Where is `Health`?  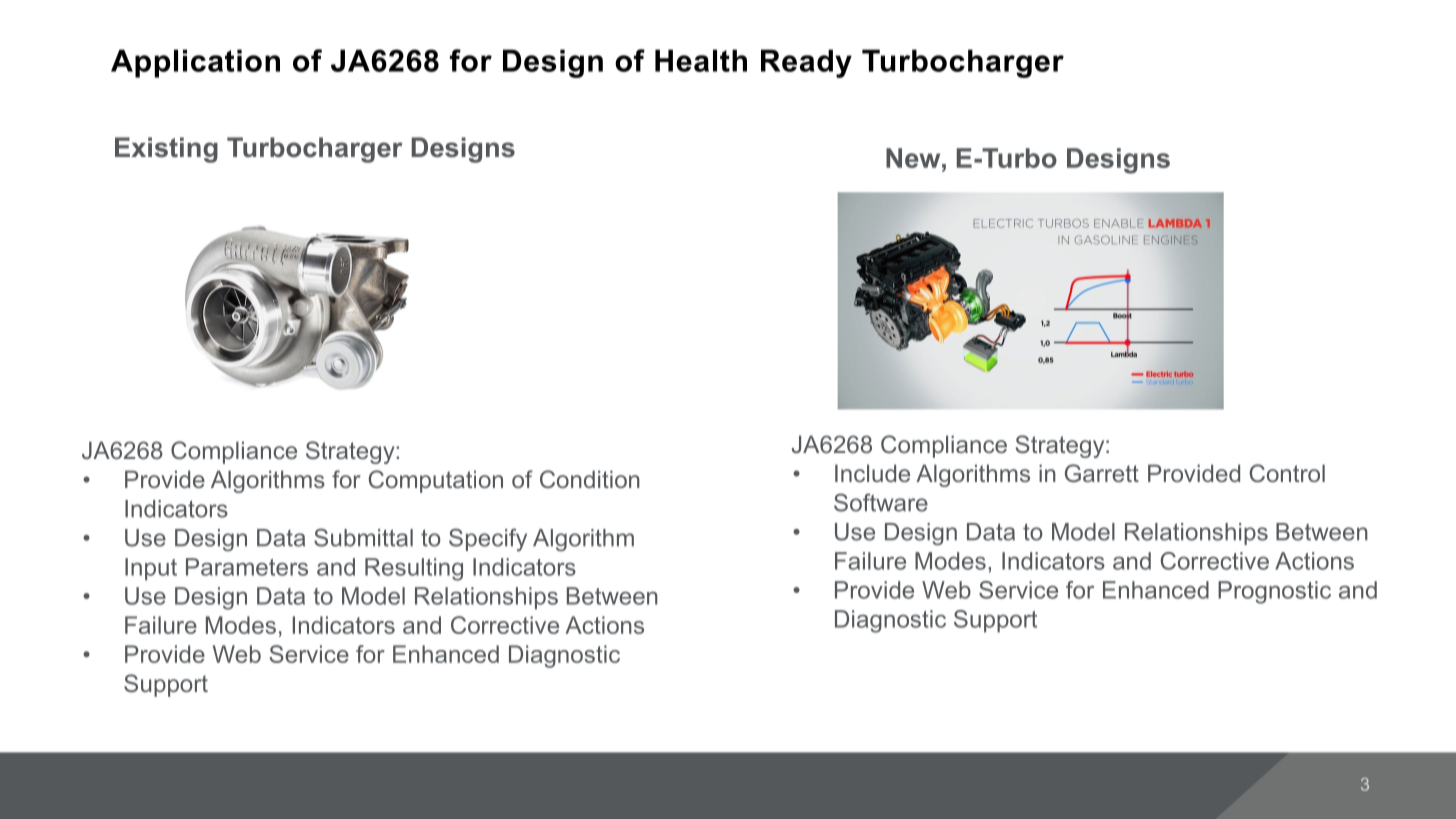 Health is located at coordinates (701, 60).
